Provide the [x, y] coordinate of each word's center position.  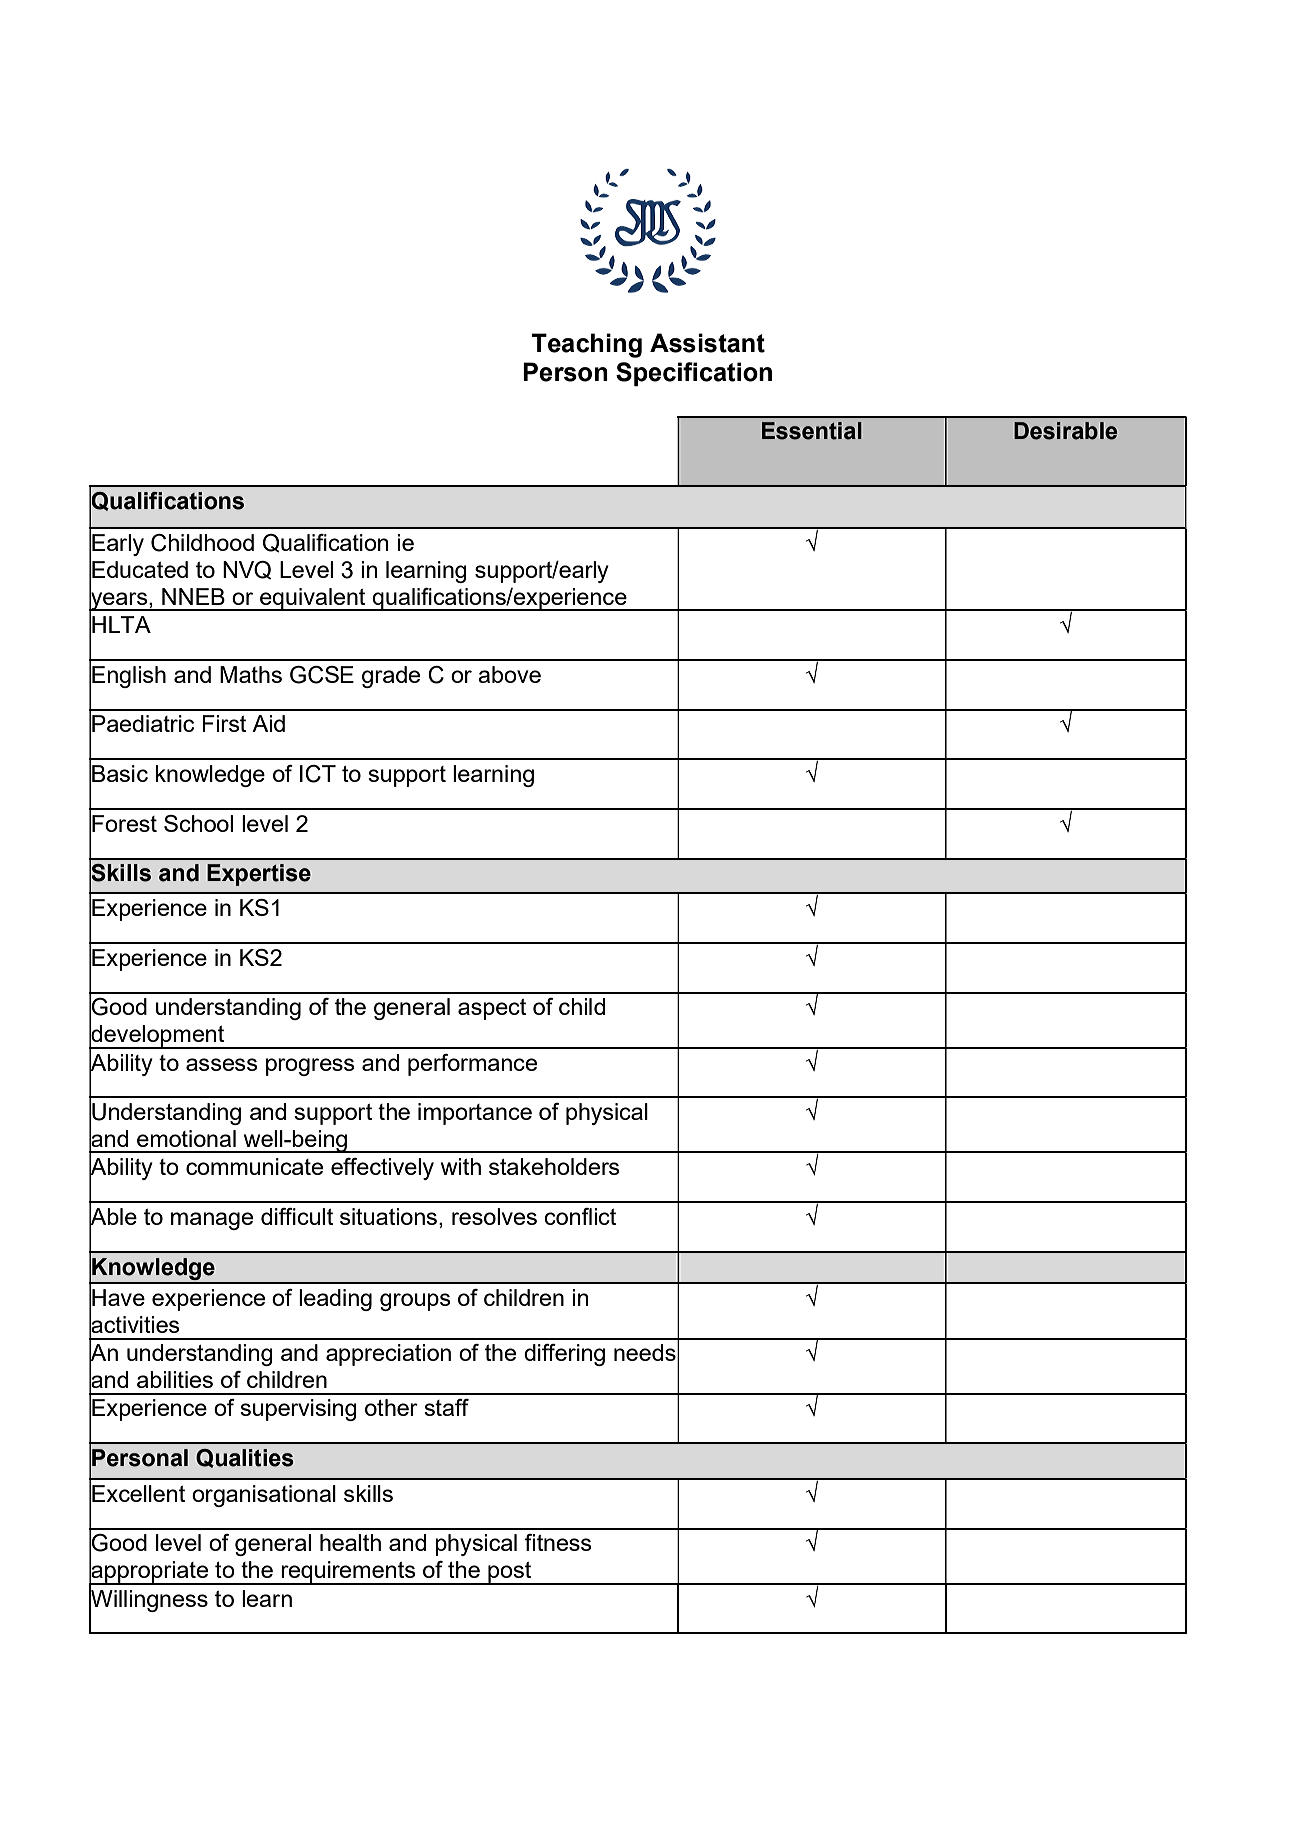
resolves [494, 1216]
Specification [694, 374]
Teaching [586, 345]
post [509, 1573]
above [509, 674]
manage [212, 1221]
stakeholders [554, 1166]
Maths [251, 674]
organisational [264, 1496]
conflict [580, 1216]
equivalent [313, 599]
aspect [492, 1009]
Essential [812, 431]
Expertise [259, 875]
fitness [558, 1542]
